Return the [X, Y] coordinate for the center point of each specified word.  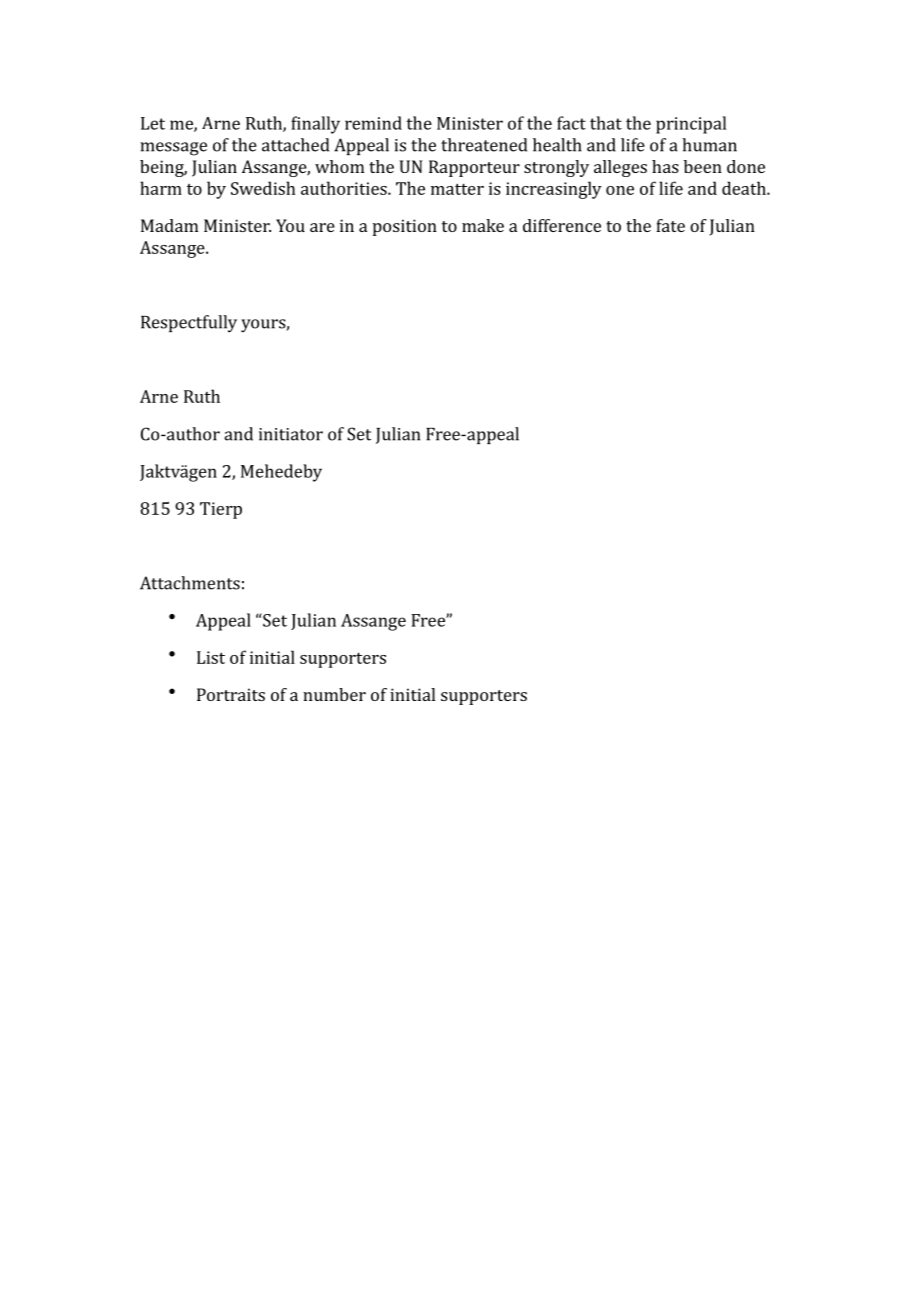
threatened [484, 145]
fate [670, 225]
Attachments [190, 583]
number [334, 694]
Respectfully [189, 323]
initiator [291, 434]
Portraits [231, 694]
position [405, 227]
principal [691, 125]
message [173, 149]
